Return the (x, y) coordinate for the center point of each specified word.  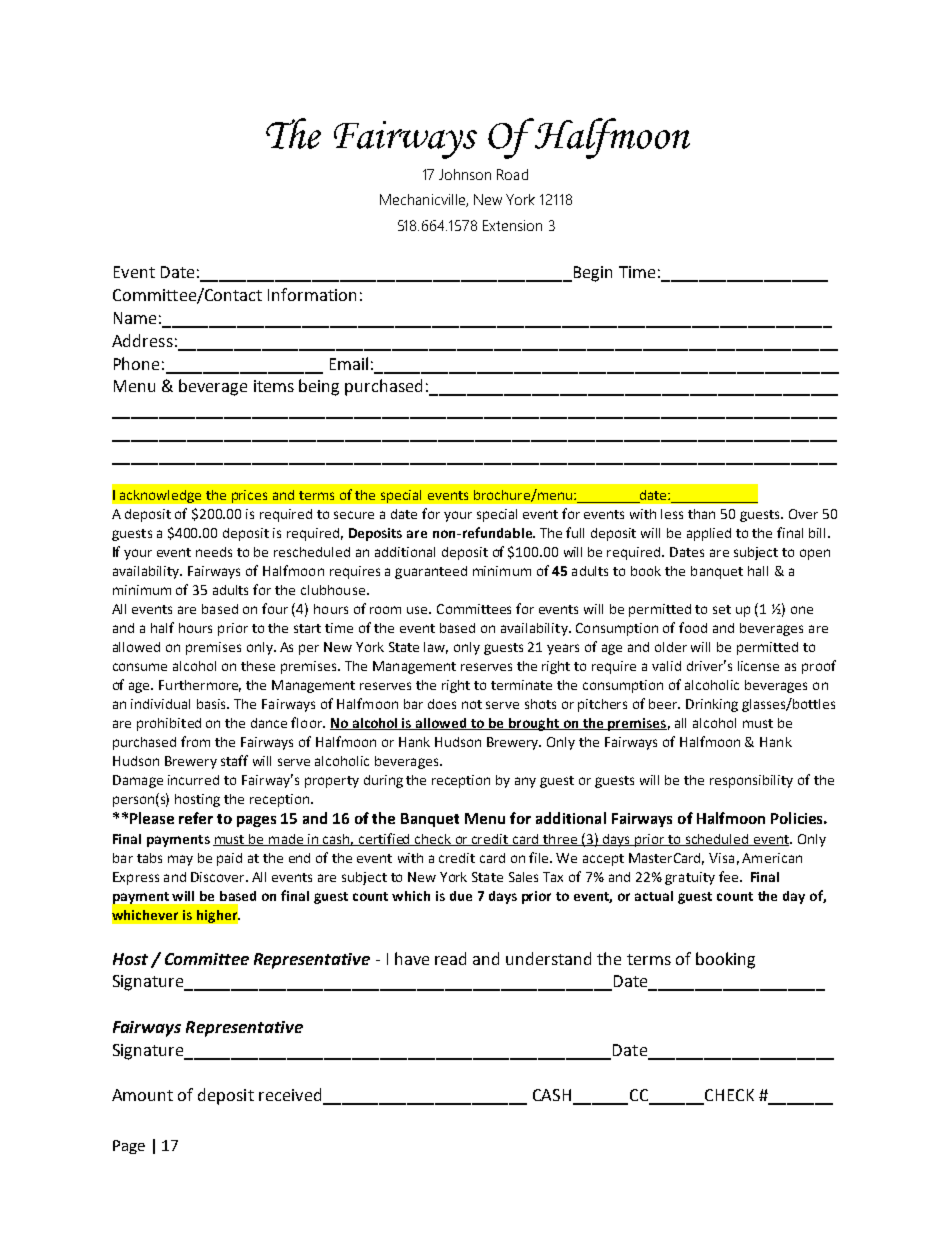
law (436, 648)
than (701, 514)
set (722, 609)
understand (548, 958)
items (274, 386)
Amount (142, 1095)
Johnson (465, 174)
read (450, 958)
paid (229, 859)
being (319, 387)
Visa (721, 858)
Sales (523, 877)
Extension (512, 225)
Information (312, 294)
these (258, 666)
